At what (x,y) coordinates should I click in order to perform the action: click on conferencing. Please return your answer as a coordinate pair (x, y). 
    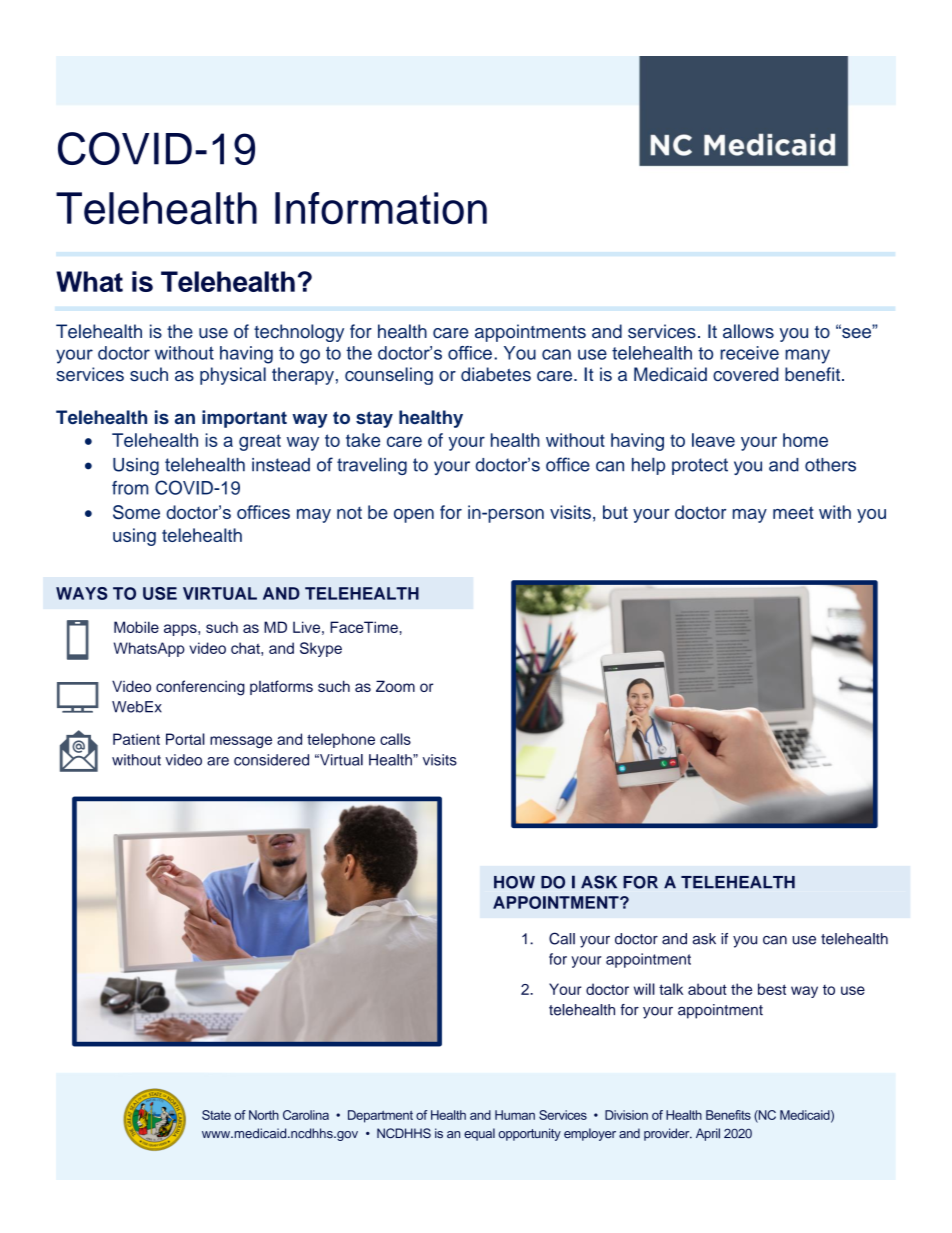
    Looking at the image, I should click on (200, 688).
